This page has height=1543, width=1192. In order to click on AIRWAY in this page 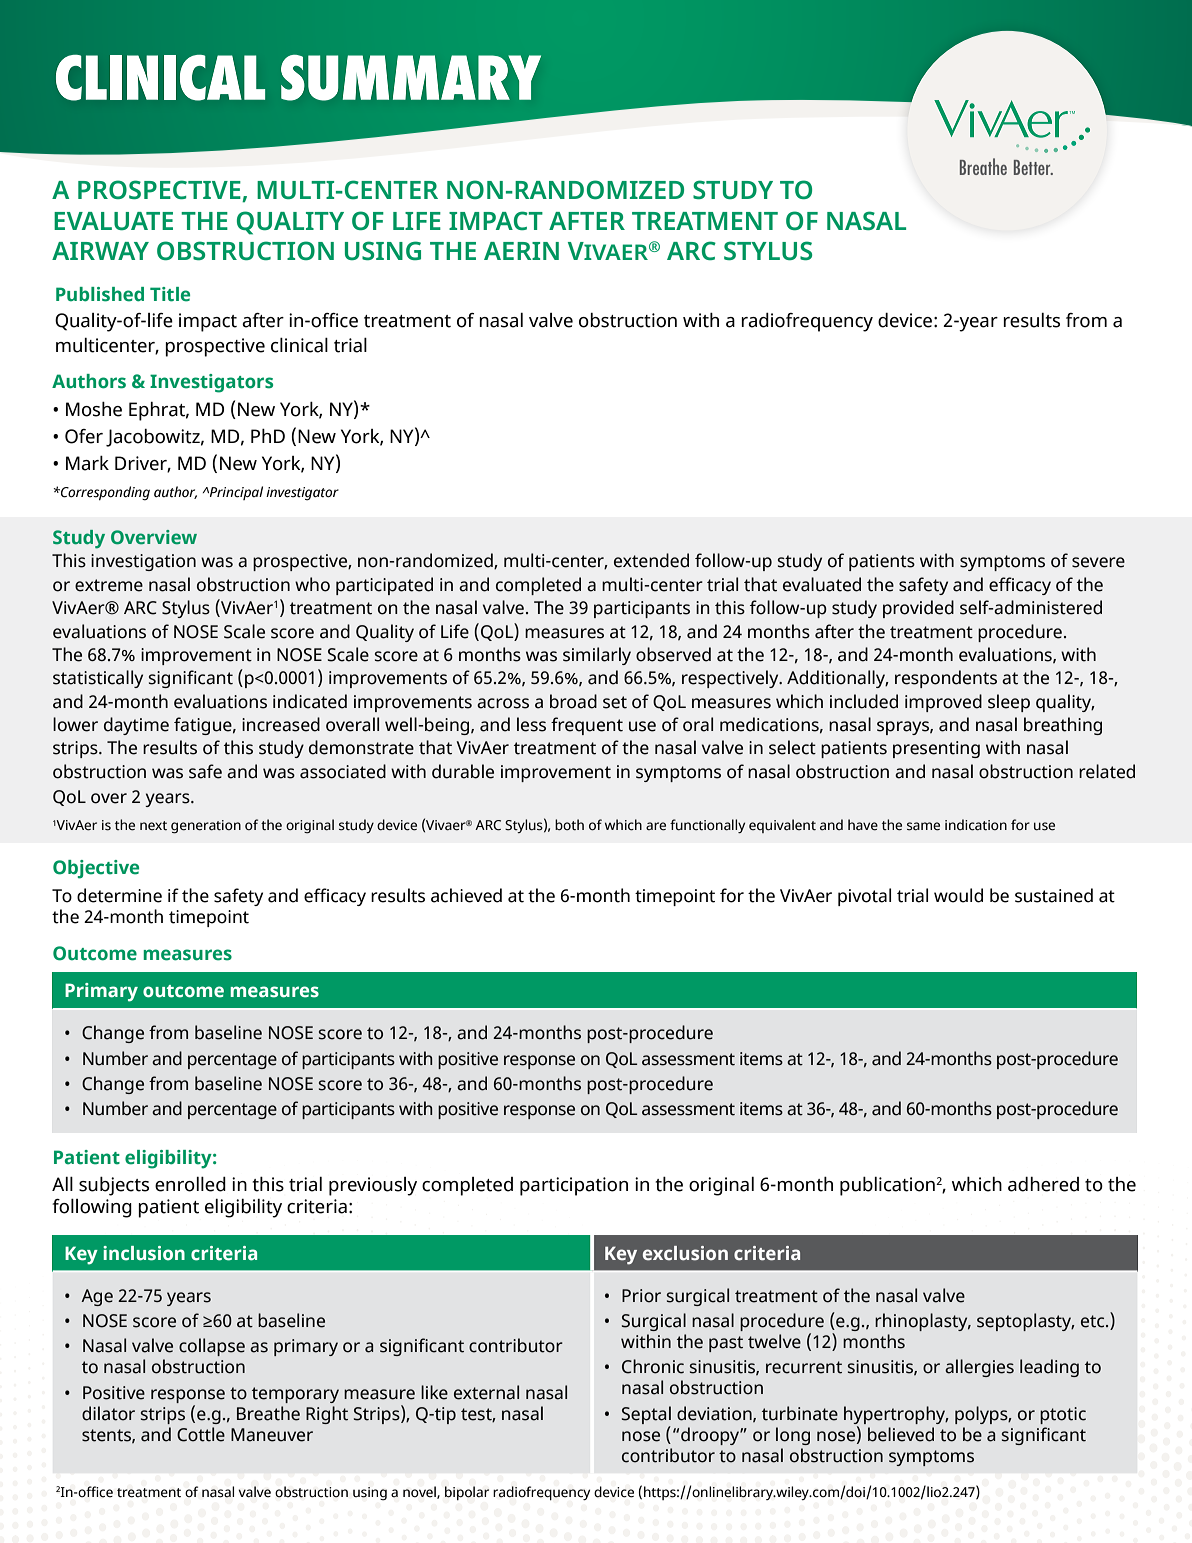, I will do `click(100, 251)`.
